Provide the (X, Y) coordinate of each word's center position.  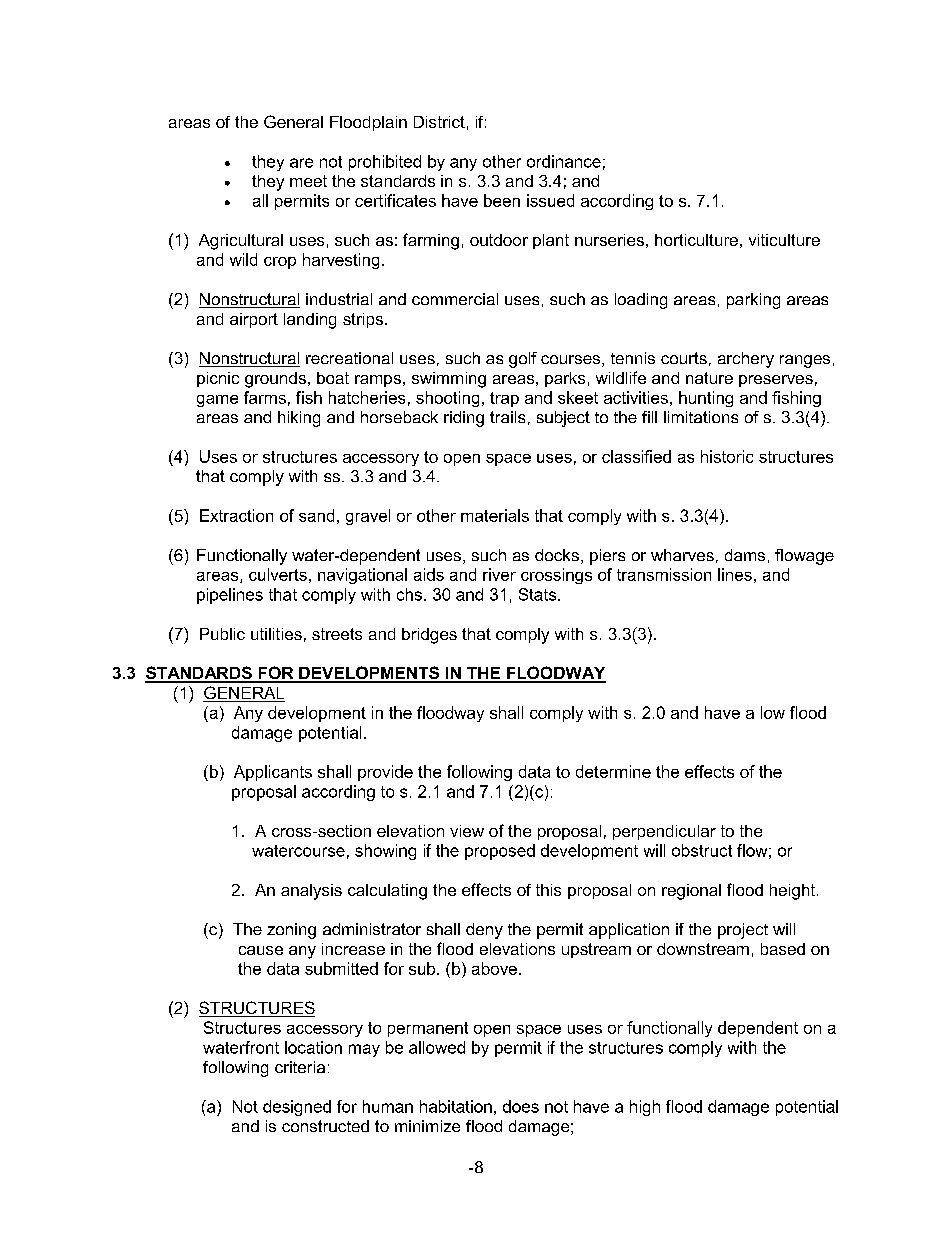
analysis (311, 892)
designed (297, 1108)
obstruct (702, 850)
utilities (276, 634)
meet (308, 181)
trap (504, 399)
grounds (275, 380)
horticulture (696, 240)
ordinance (564, 161)
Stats (539, 594)
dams (745, 555)
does (521, 1106)
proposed (500, 852)
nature (709, 378)
